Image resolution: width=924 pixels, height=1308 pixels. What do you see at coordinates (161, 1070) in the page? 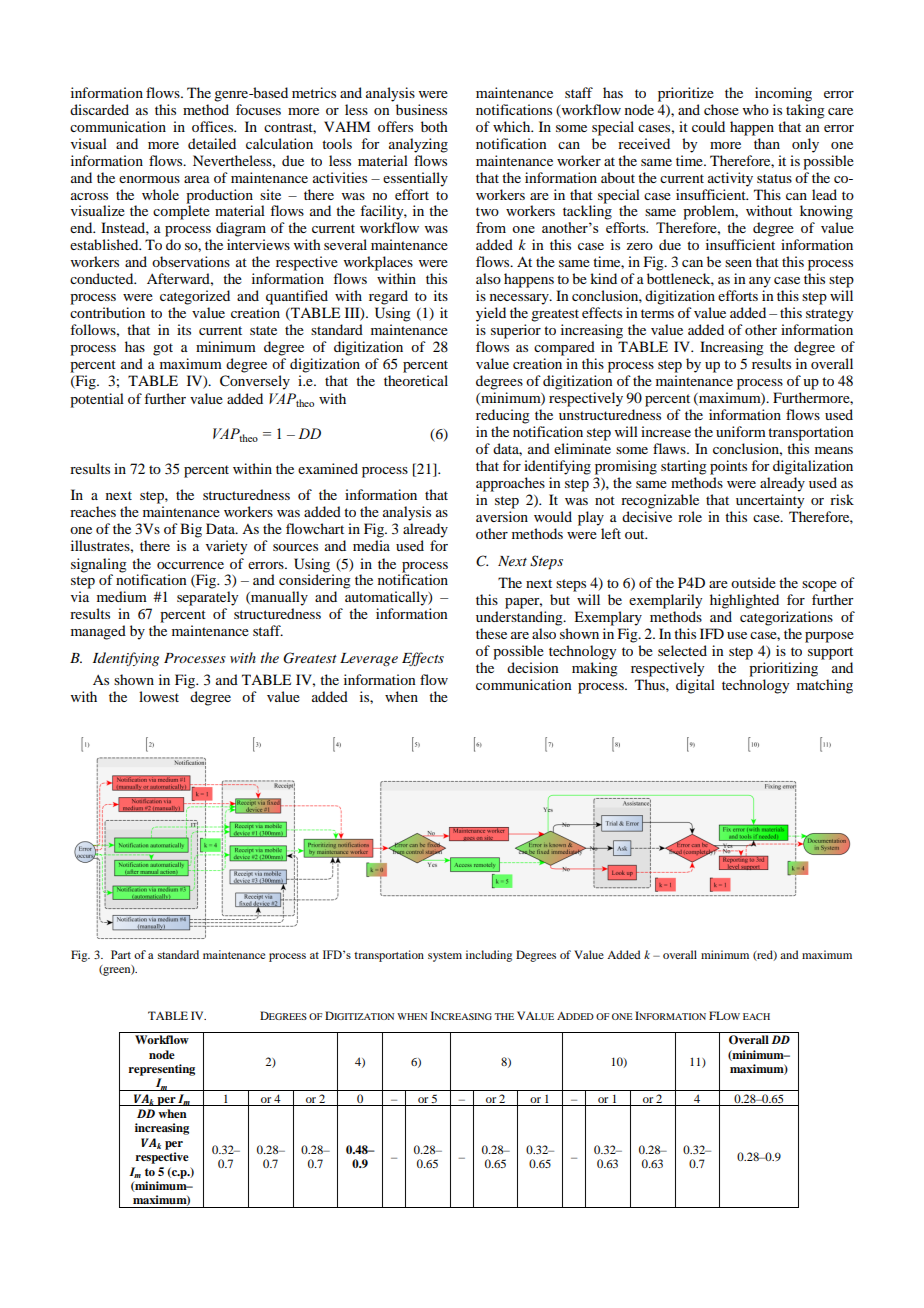
I see `representing` at bounding box center [161, 1070].
